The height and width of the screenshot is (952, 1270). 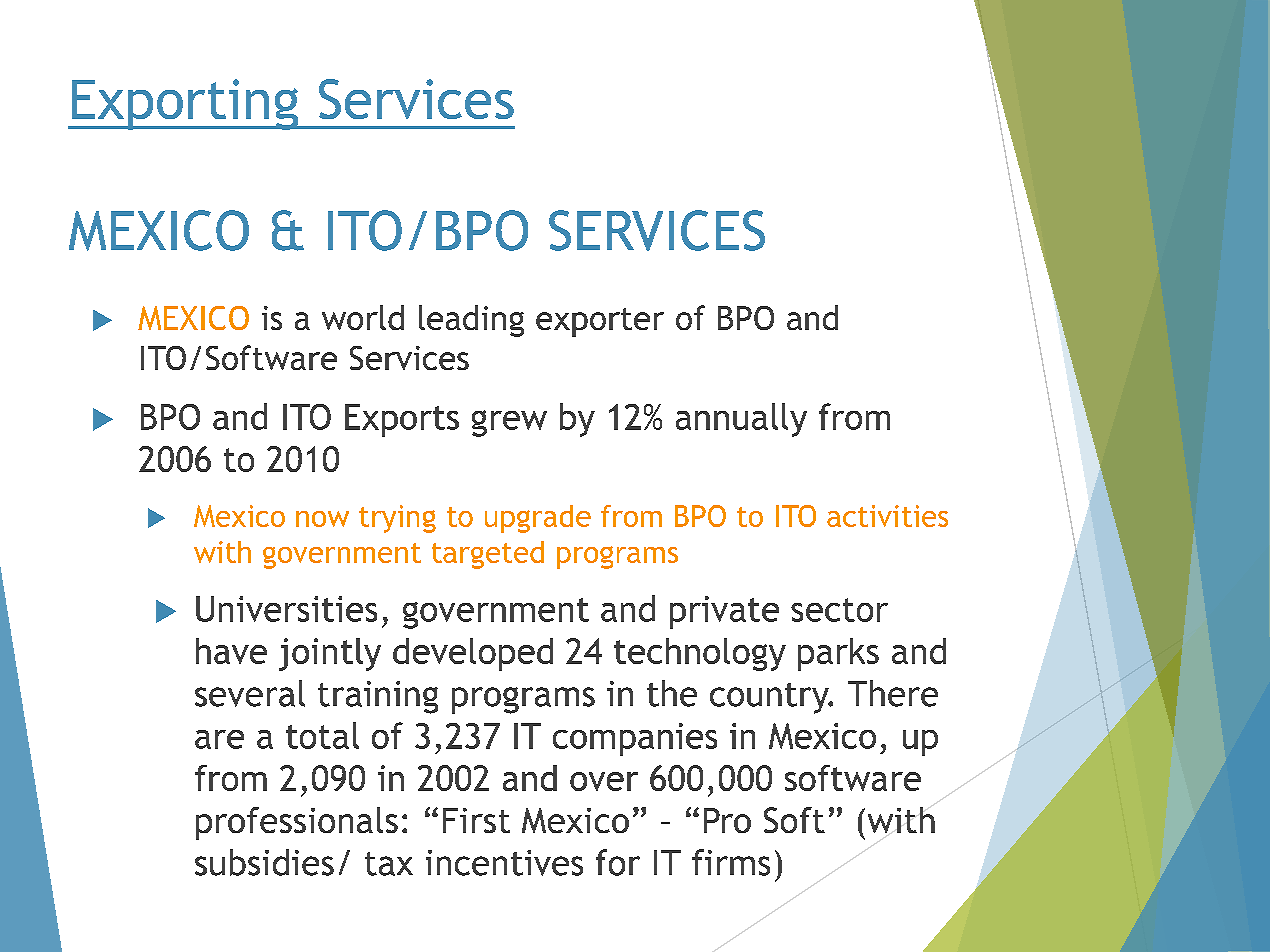 I want to click on annually, so click(x=741, y=420).
